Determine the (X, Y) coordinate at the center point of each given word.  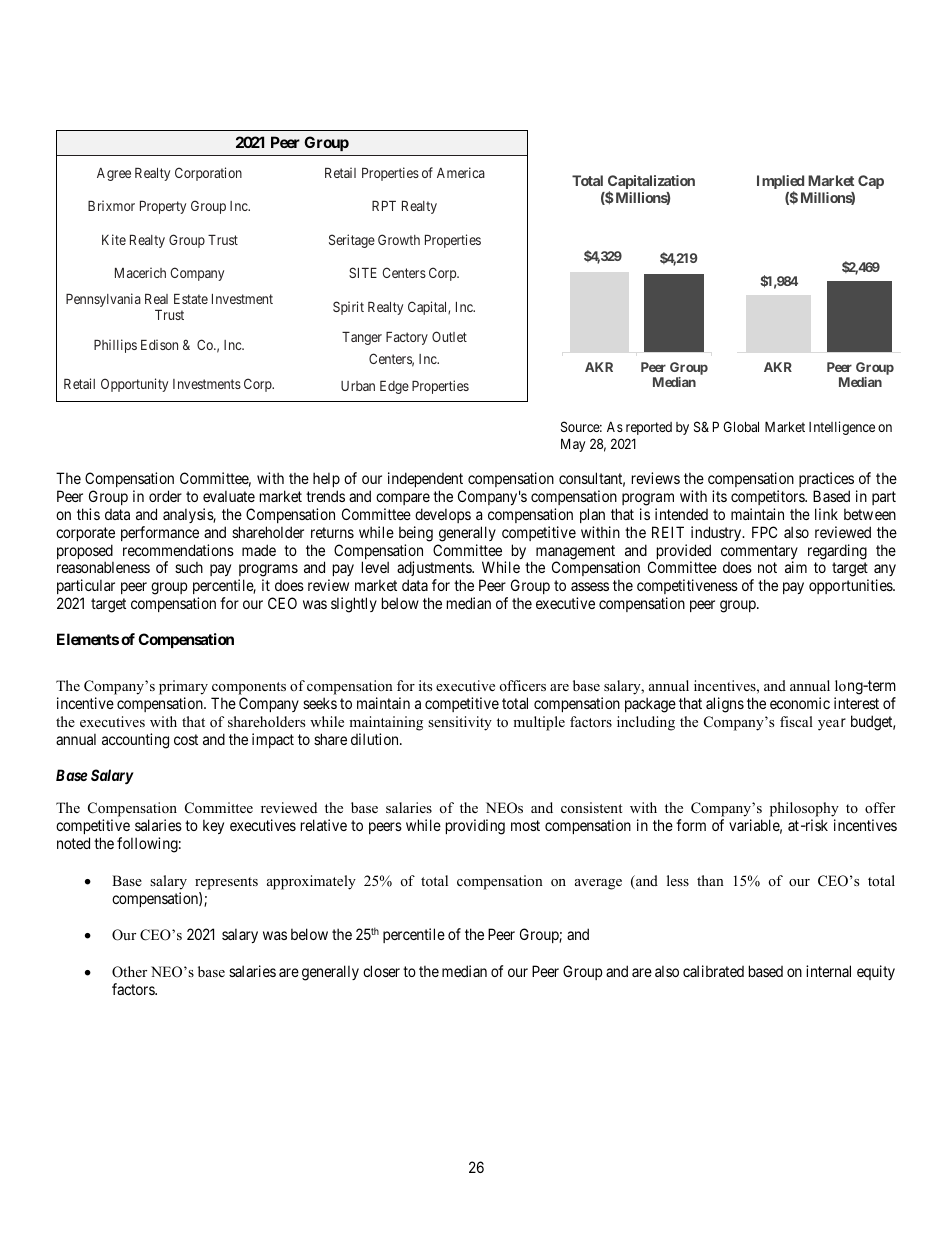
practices (826, 479)
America (461, 172)
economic (800, 703)
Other (129, 972)
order (165, 496)
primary (183, 689)
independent (425, 479)
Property (163, 207)
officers (523, 685)
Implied (780, 183)
